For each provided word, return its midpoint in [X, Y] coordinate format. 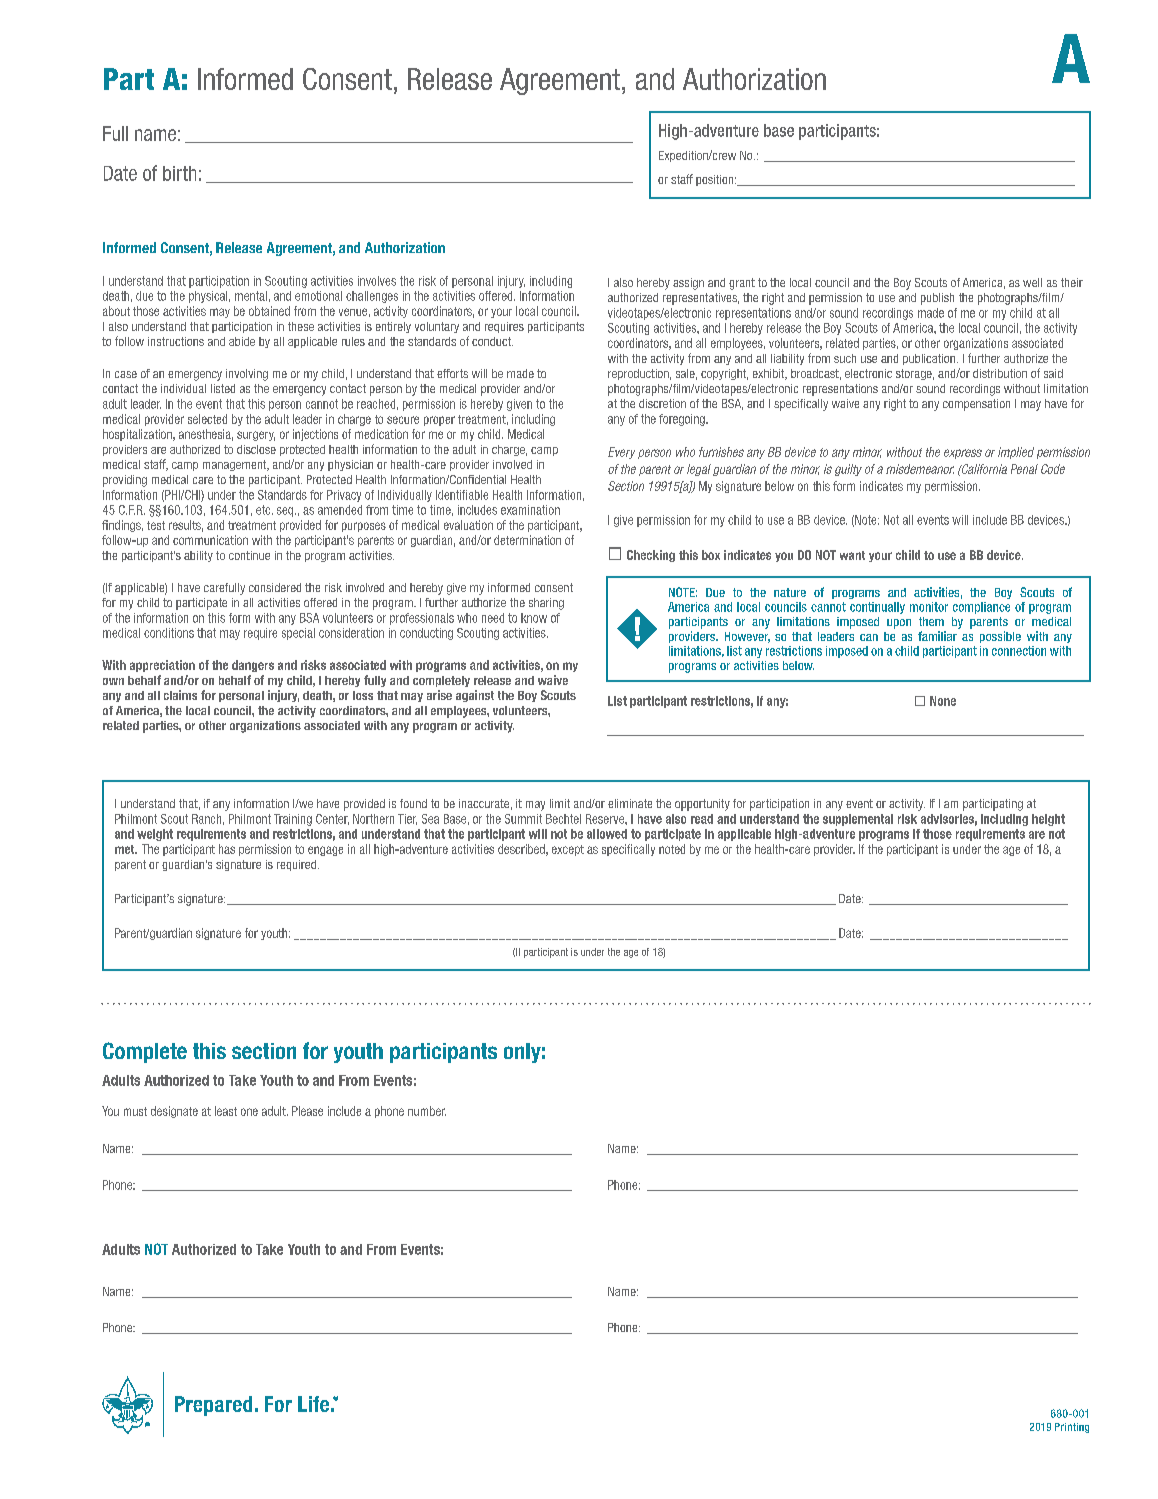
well [1032, 282]
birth [179, 173]
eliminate [630, 803]
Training [293, 820]
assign [688, 284]
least [226, 1111]
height [1048, 820]
